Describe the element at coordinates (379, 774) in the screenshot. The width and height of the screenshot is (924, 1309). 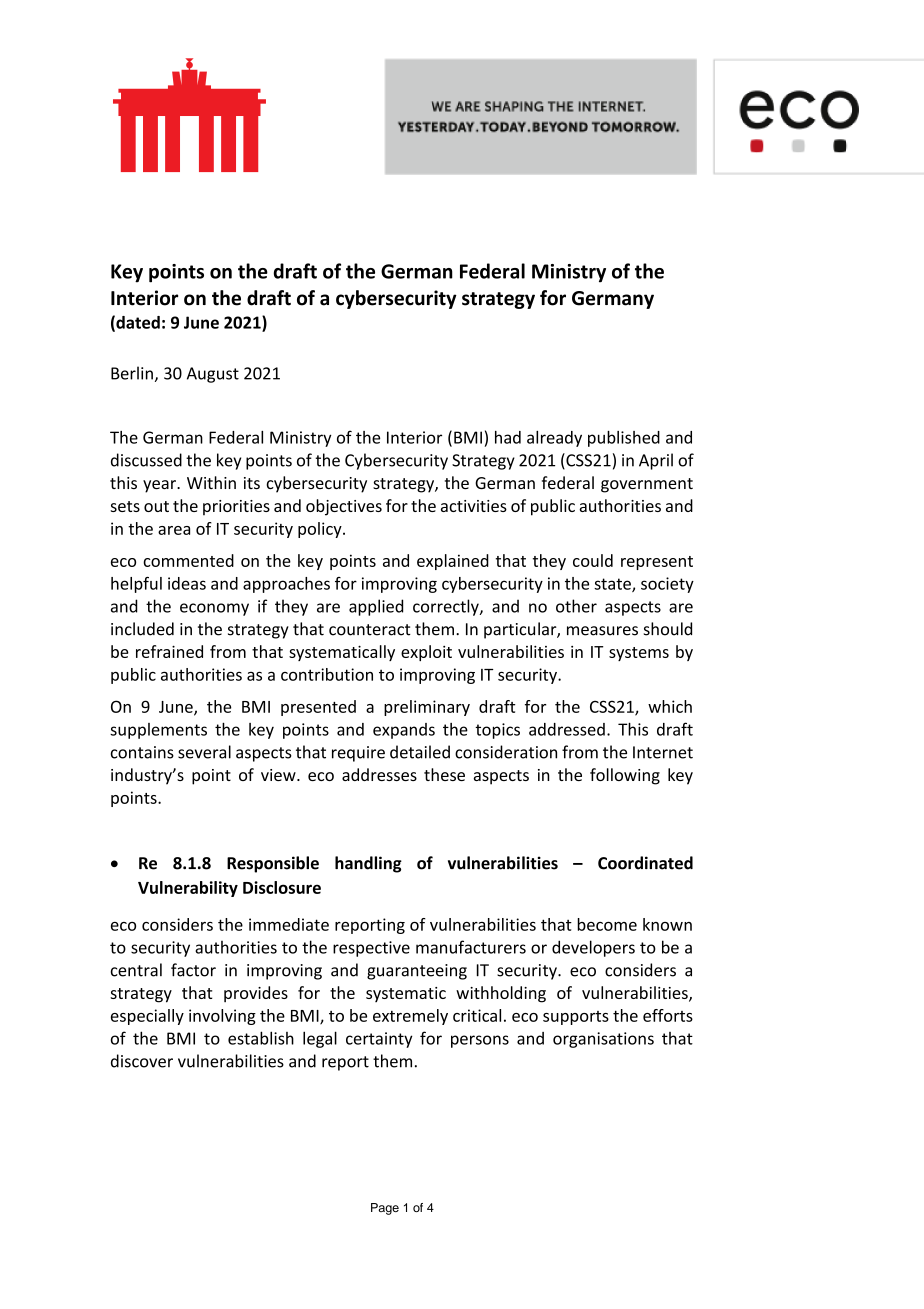
I see `addresses` at that location.
